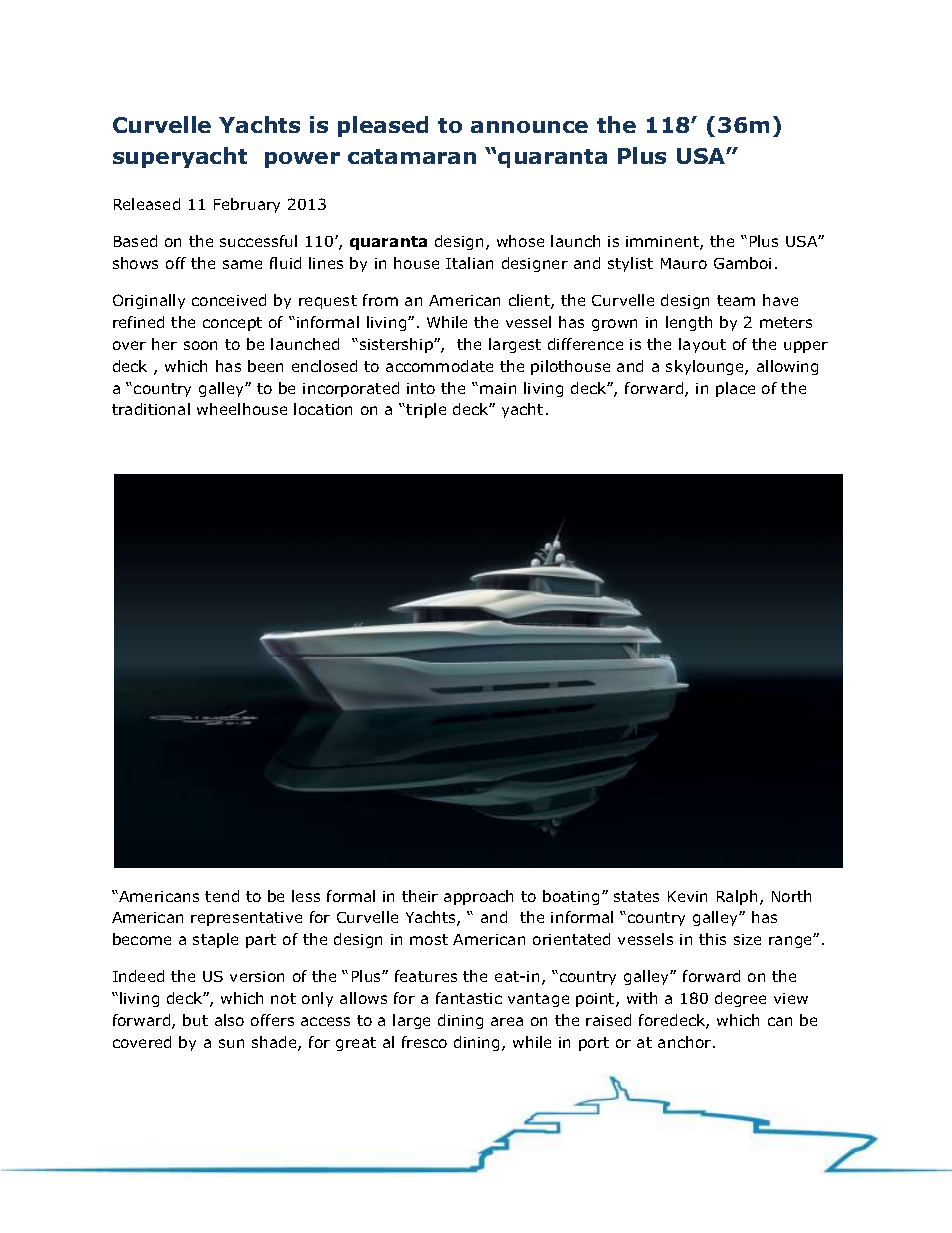 This screenshot has width=952, height=1233. What do you see at coordinates (229, 1020) in the screenshot?
I see `also` at bounding box center [229, 1020].
